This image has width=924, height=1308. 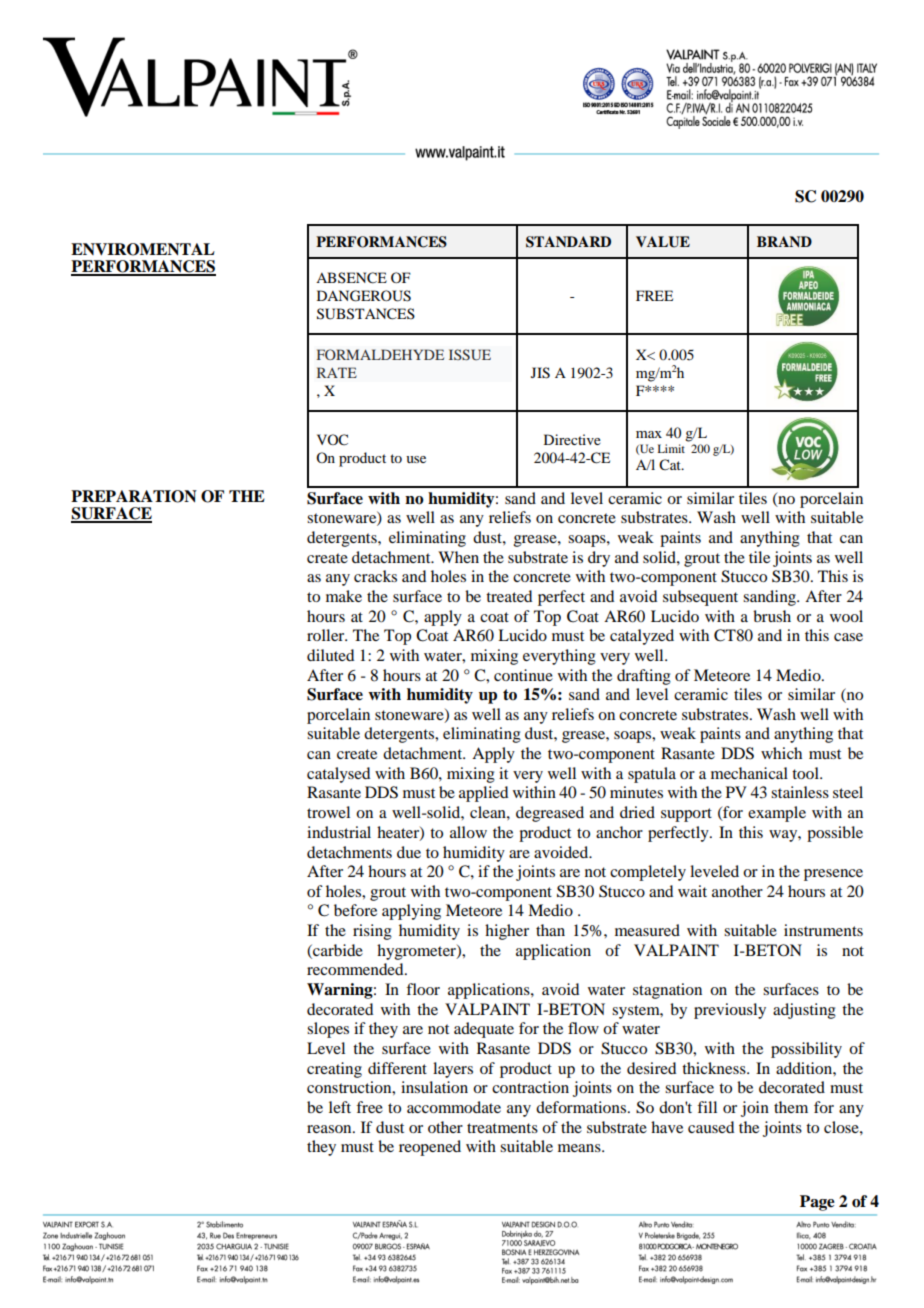 What do you see at coordinates (143, 249) in the image?
I see `ENVIROMENTAL` at bounding box center [143, 249].
